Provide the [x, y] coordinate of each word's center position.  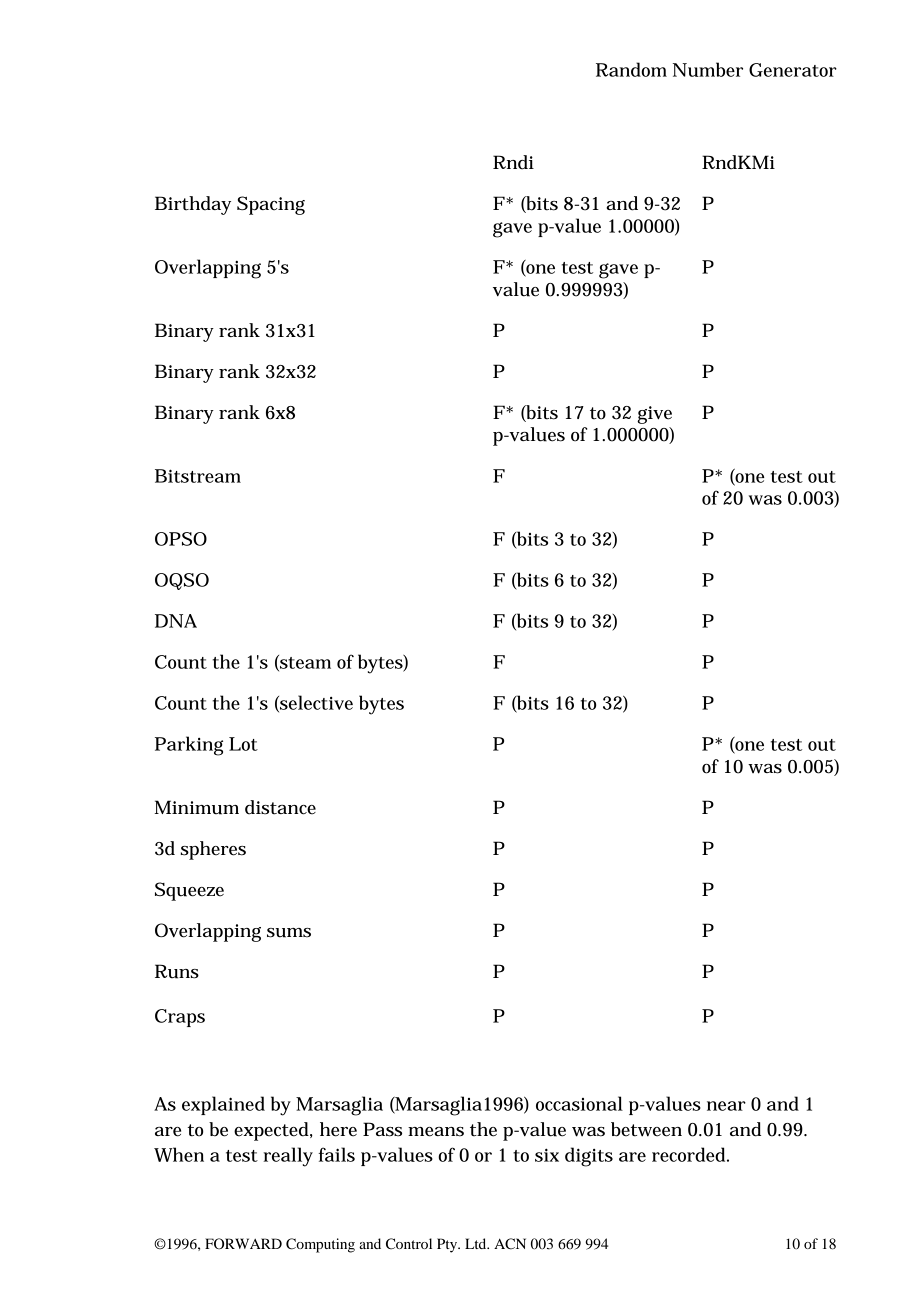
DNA [176, 621]
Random [631, 69]
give [654, 415]
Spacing [271, 205]
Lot [243, 744]
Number [708, 69]
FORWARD [243, 1244]
